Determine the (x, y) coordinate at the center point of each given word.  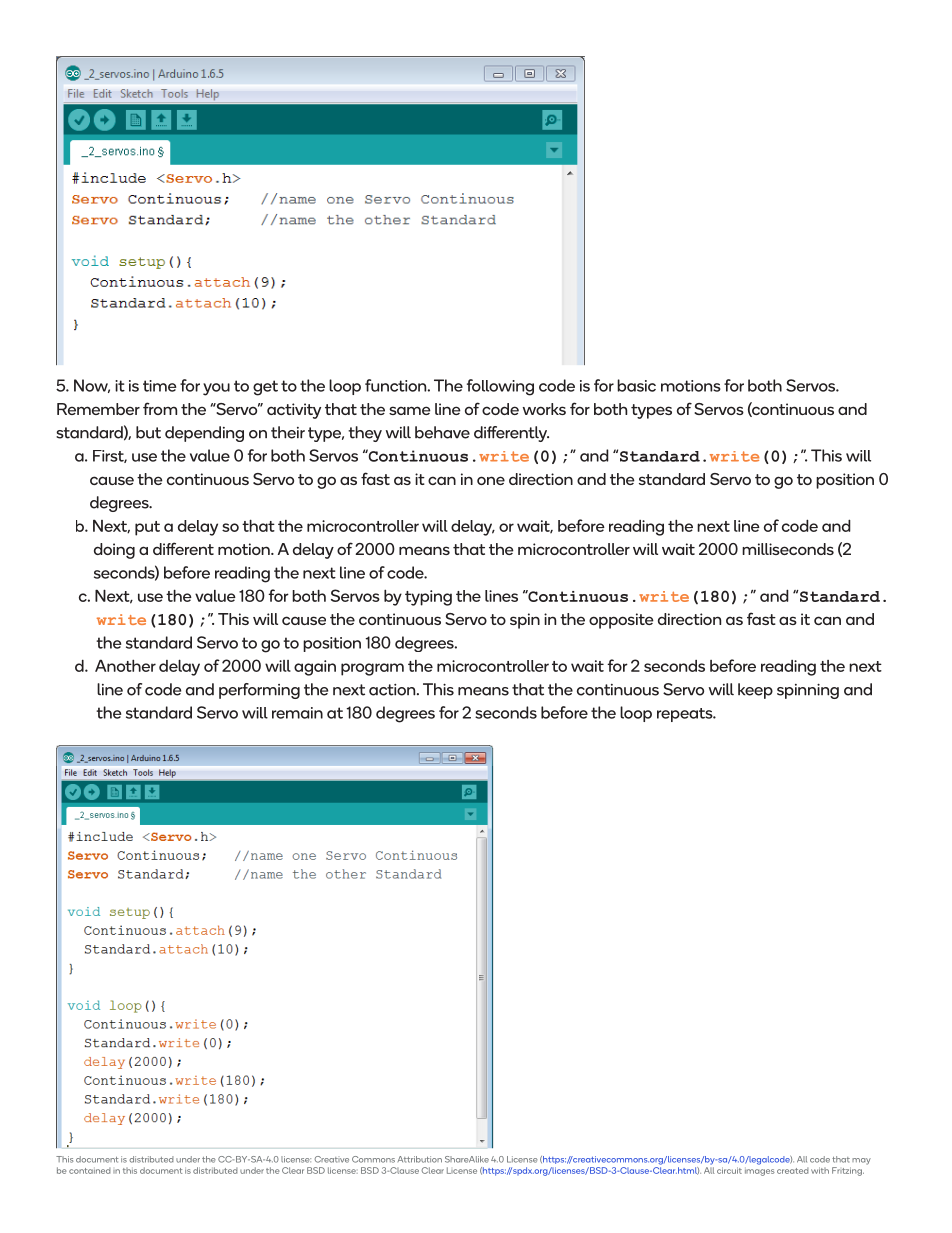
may (861, 1161)
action (393, 690)
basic (636, 385)
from (160, 408)
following (500, 387)
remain (297, 713)
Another (125, 665)
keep (755, 691)
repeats (686, 715)
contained (90, 1170)
